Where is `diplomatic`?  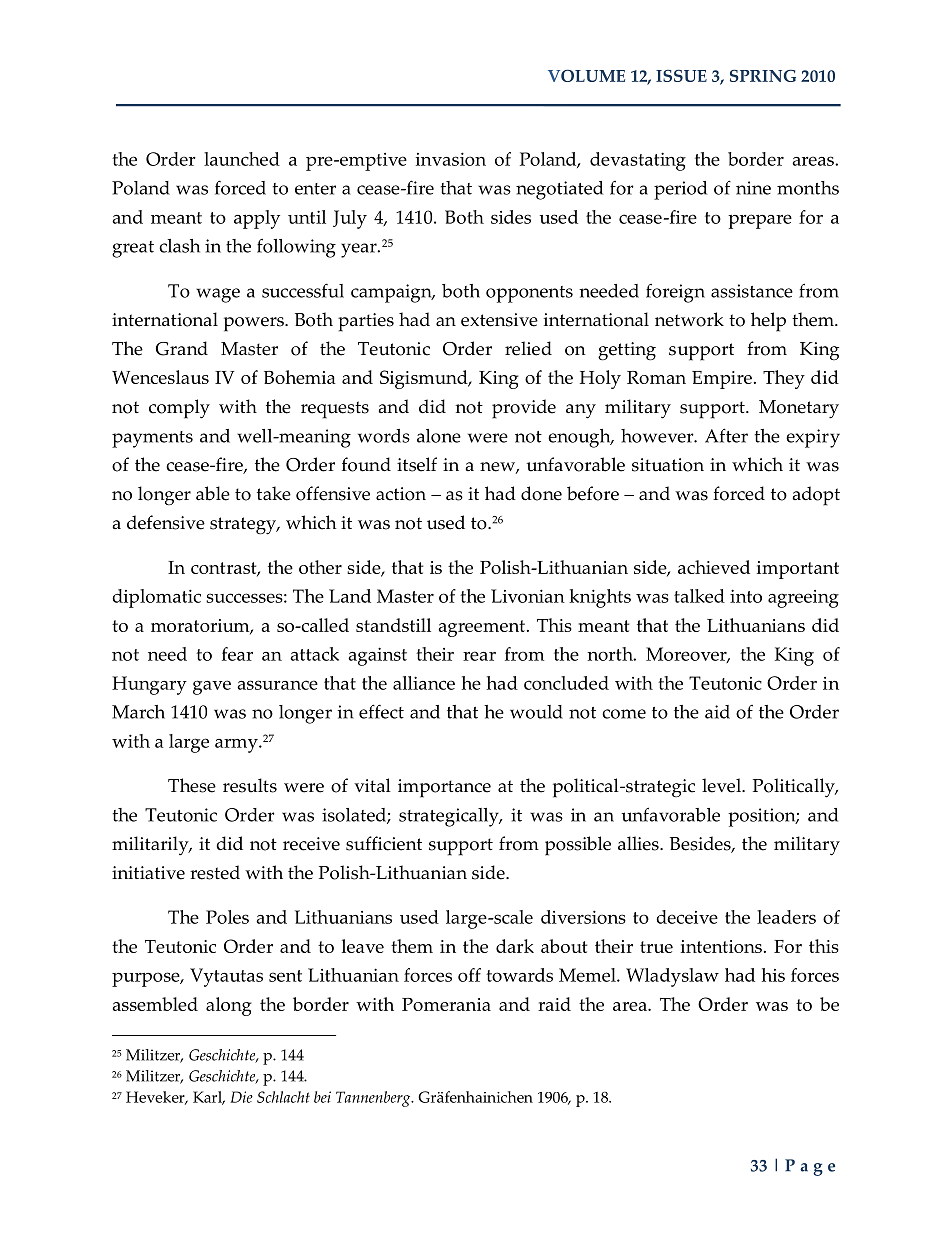 diplomatic is located at coordinates (156, 598).
